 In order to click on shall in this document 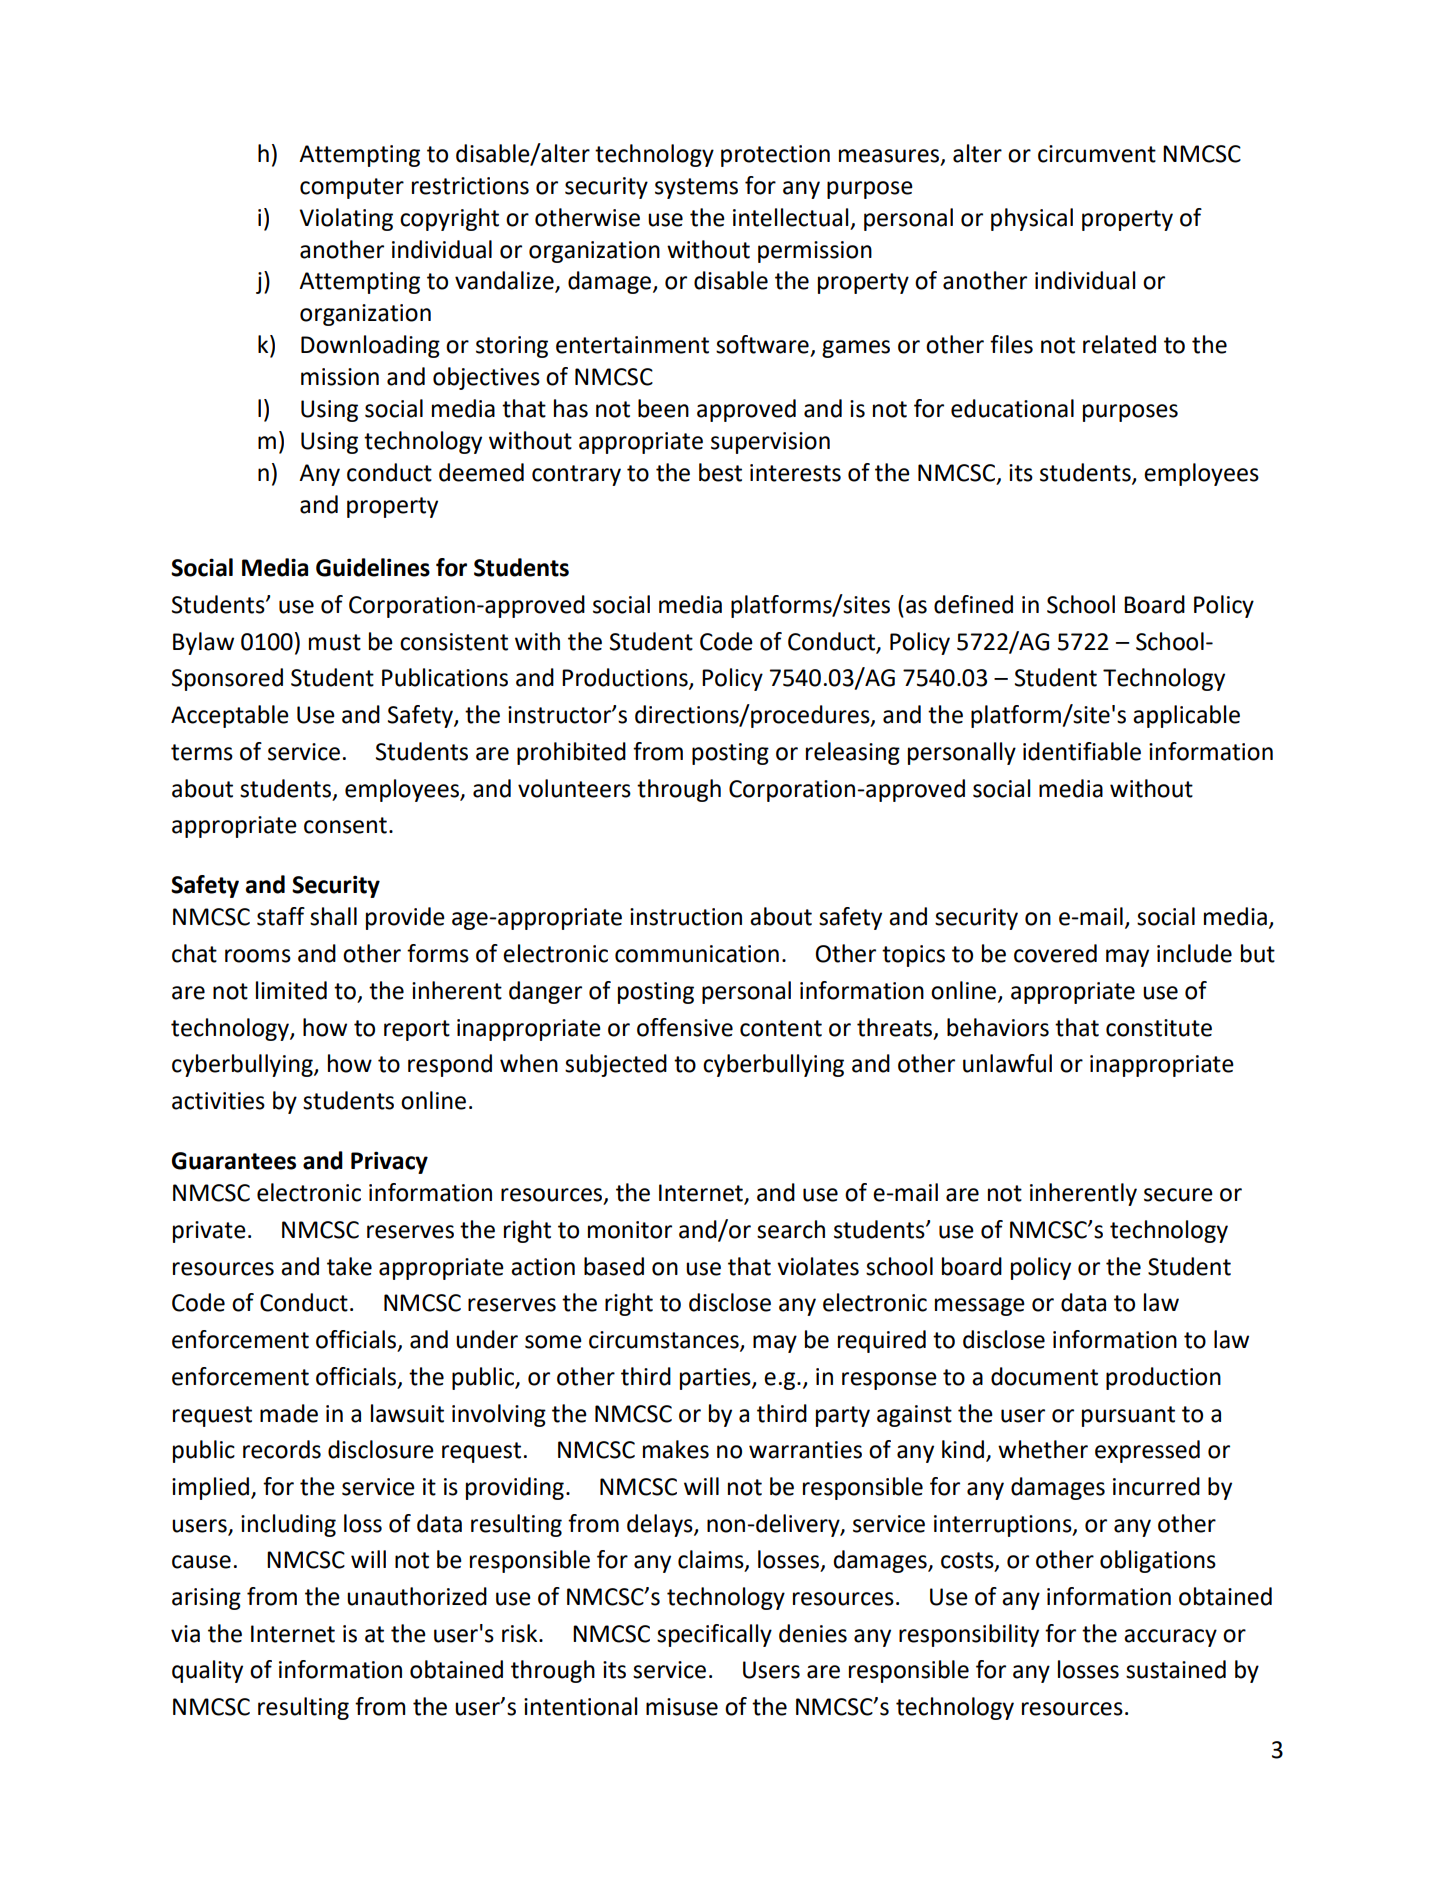, I will do `click(333, 916)`.
